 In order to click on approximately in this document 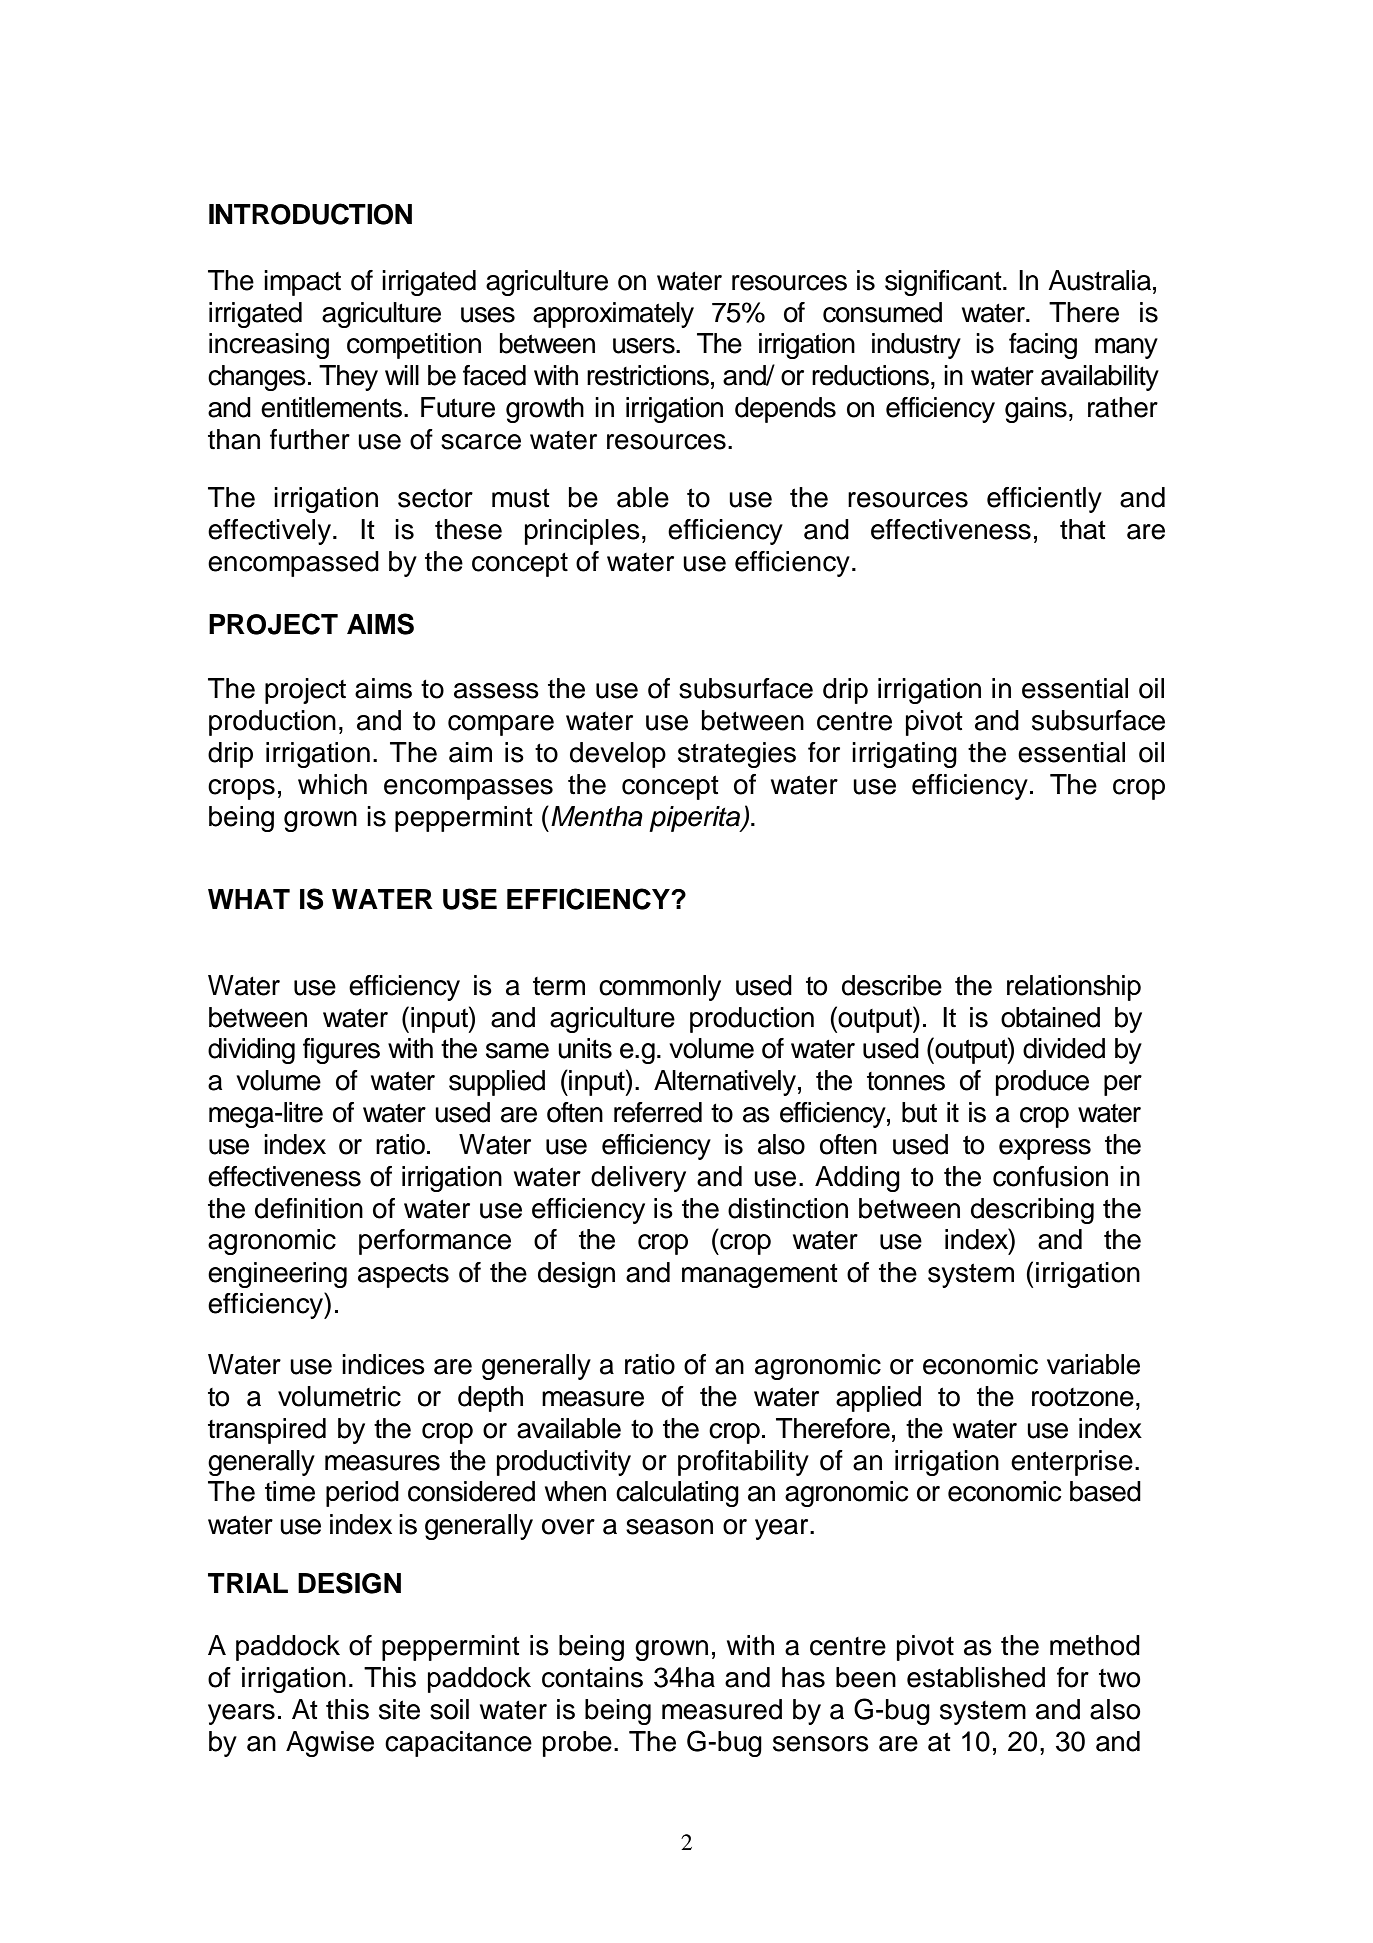, I will do `click(613, 315)`.
